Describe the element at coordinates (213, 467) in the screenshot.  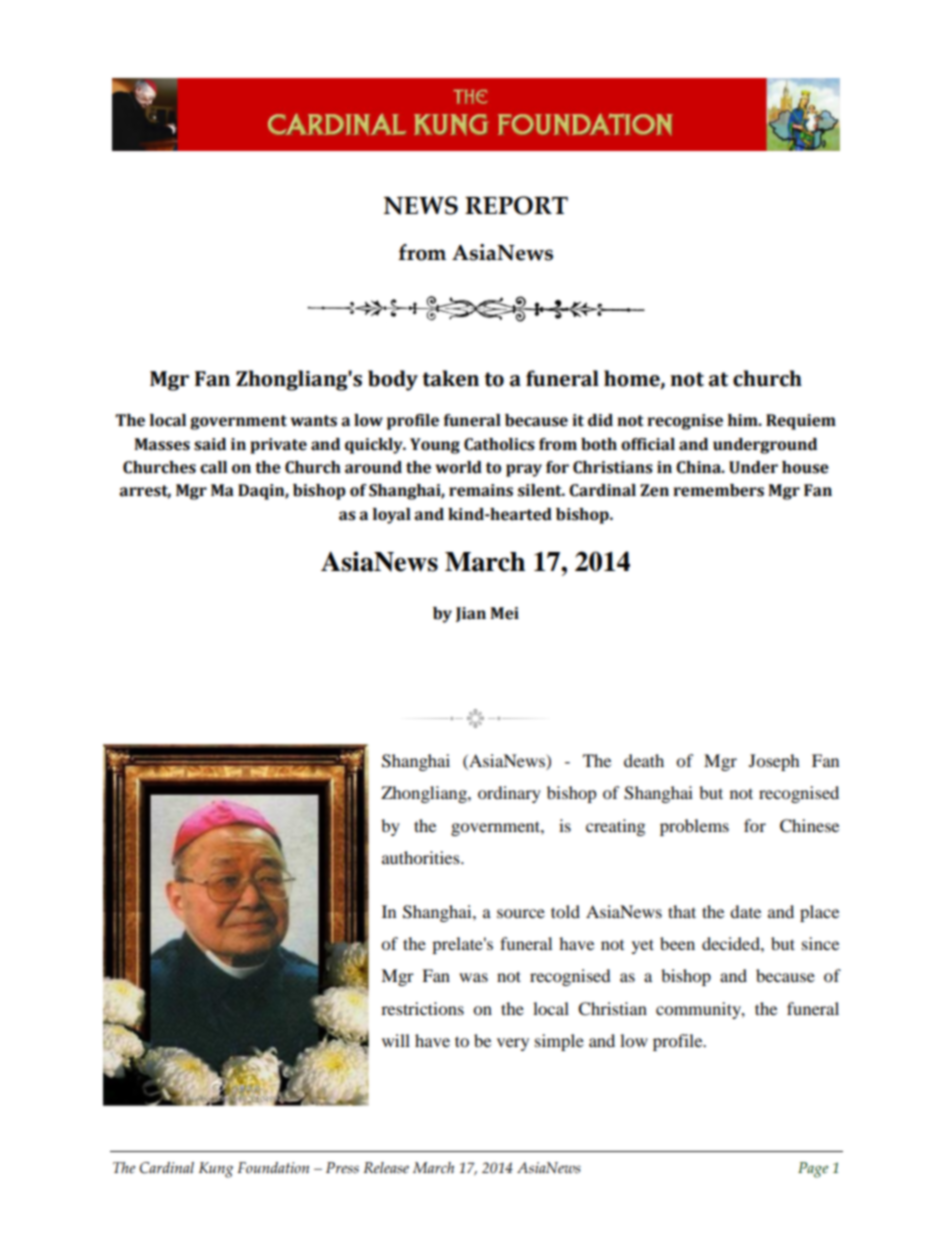
I see `call` at that location.
